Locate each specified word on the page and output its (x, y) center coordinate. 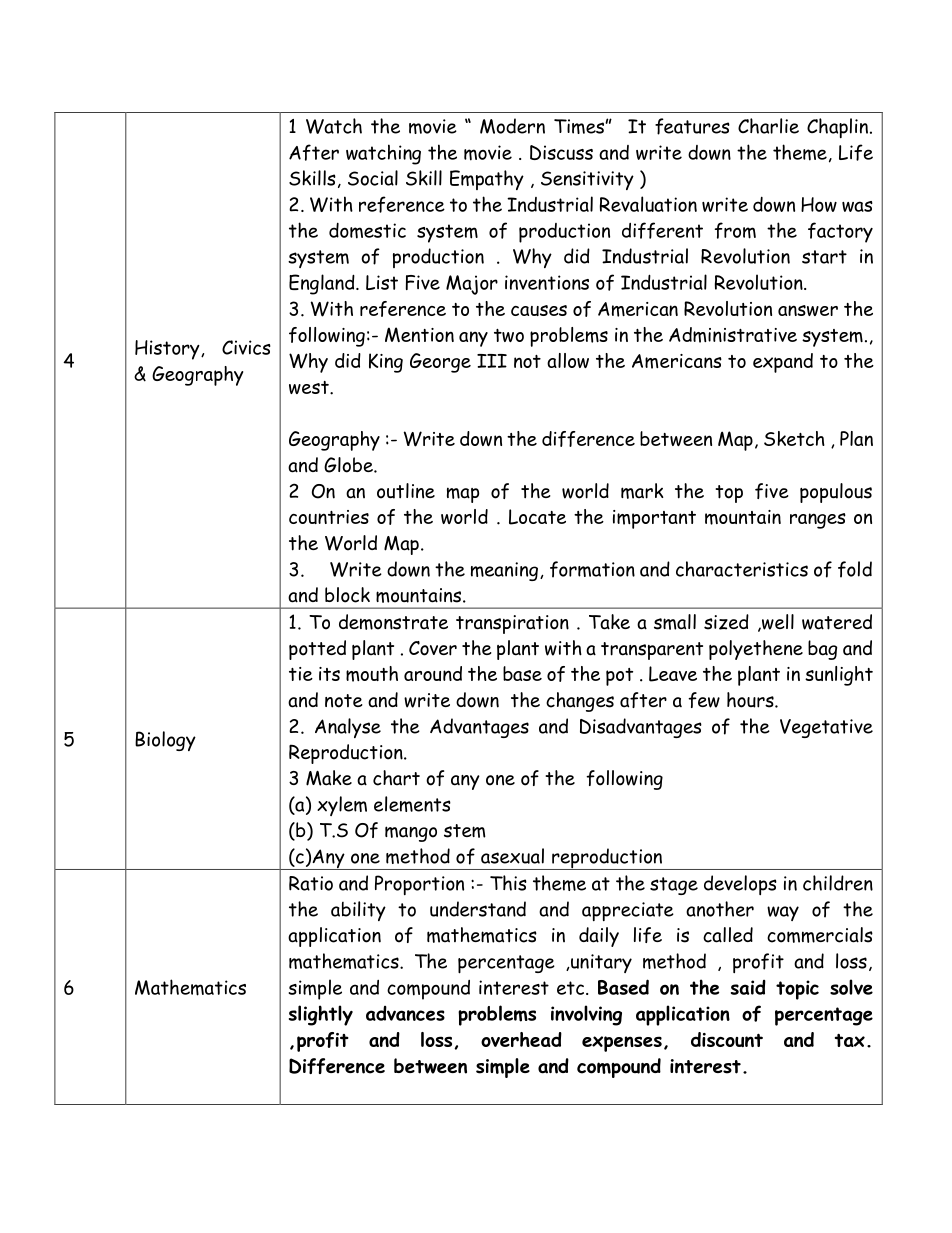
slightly (321, 1015)
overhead (521, 1039)
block (347, 595)
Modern (512, 126)
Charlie (768, 126)
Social (373, 178)
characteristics (742, 569)
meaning (504, 571)
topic (797, 990)
